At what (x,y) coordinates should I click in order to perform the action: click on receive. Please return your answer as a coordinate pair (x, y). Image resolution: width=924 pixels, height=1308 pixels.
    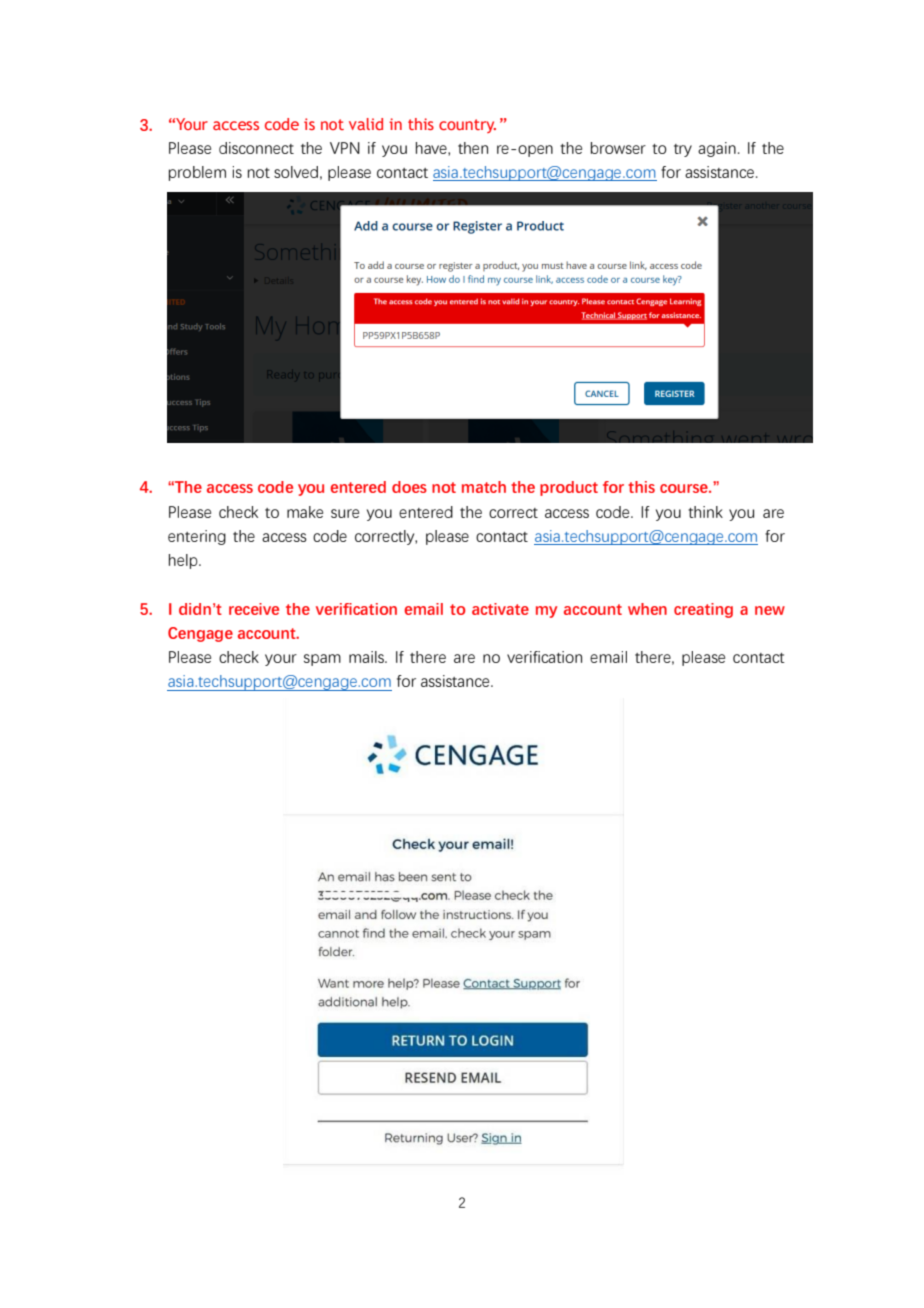
    Looking at the image, I should click on (254, 609).
